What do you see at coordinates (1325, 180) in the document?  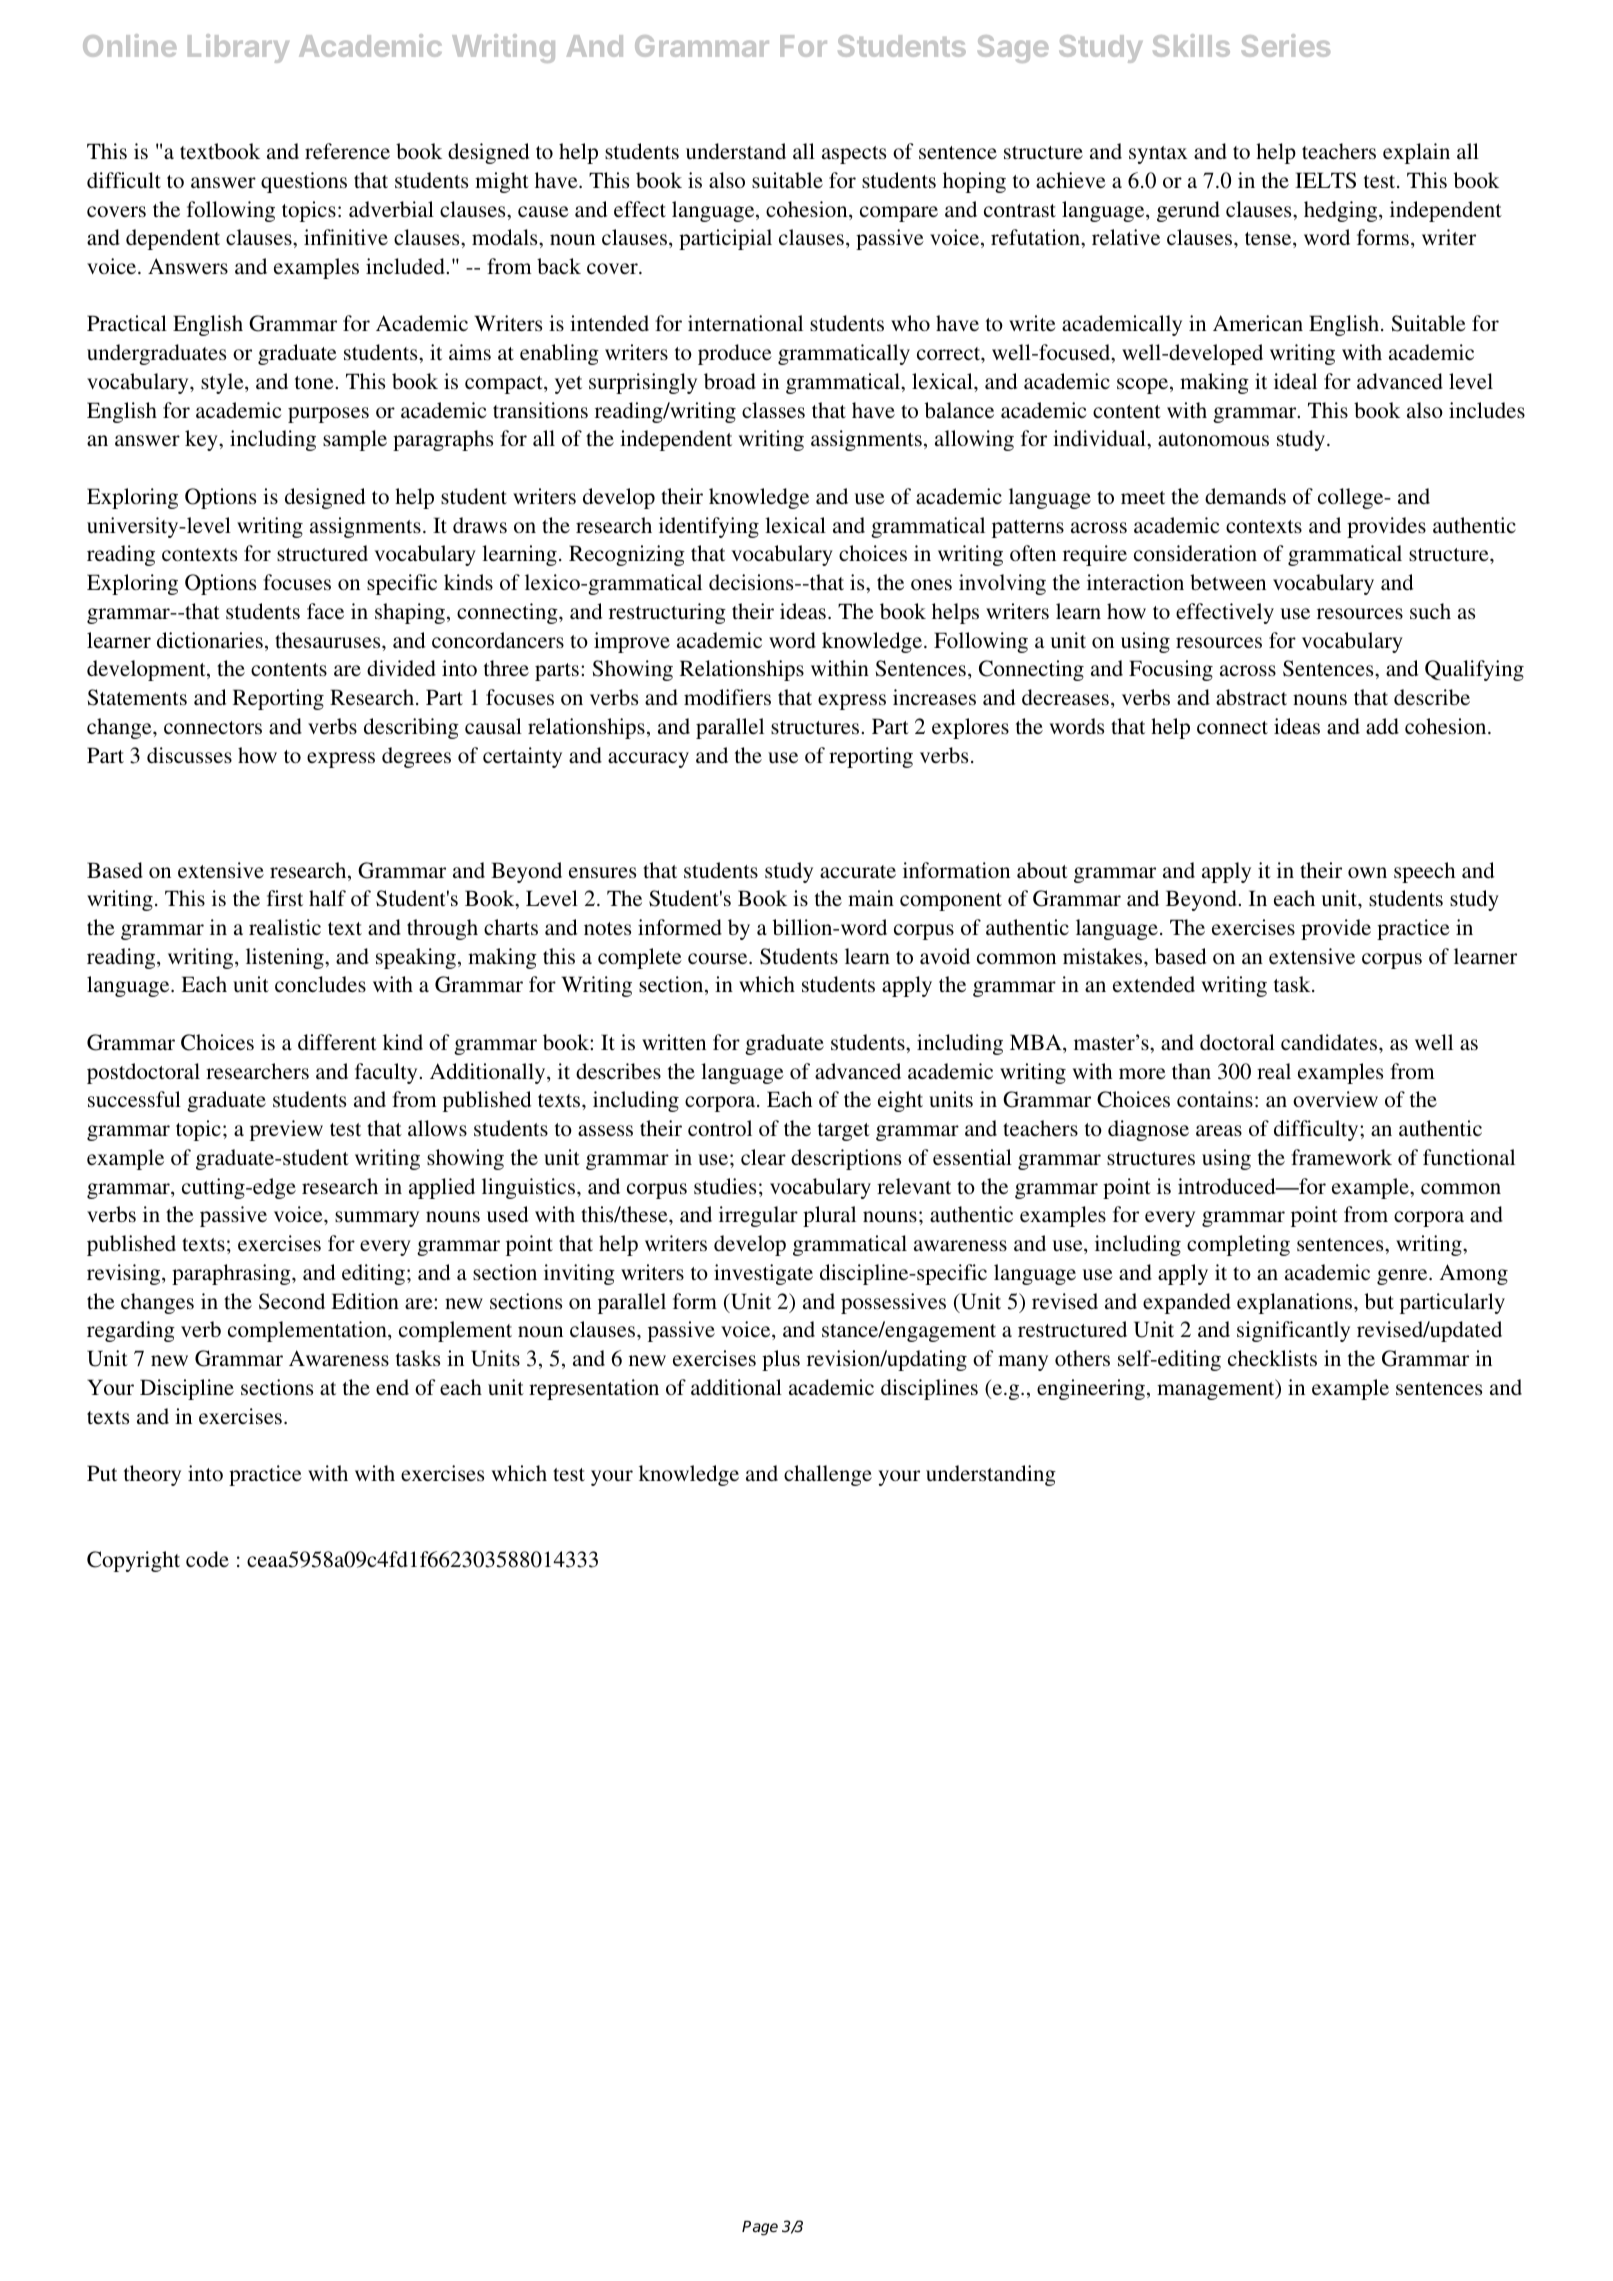 I see `IELTS` at bounding box center [1325, 180].
